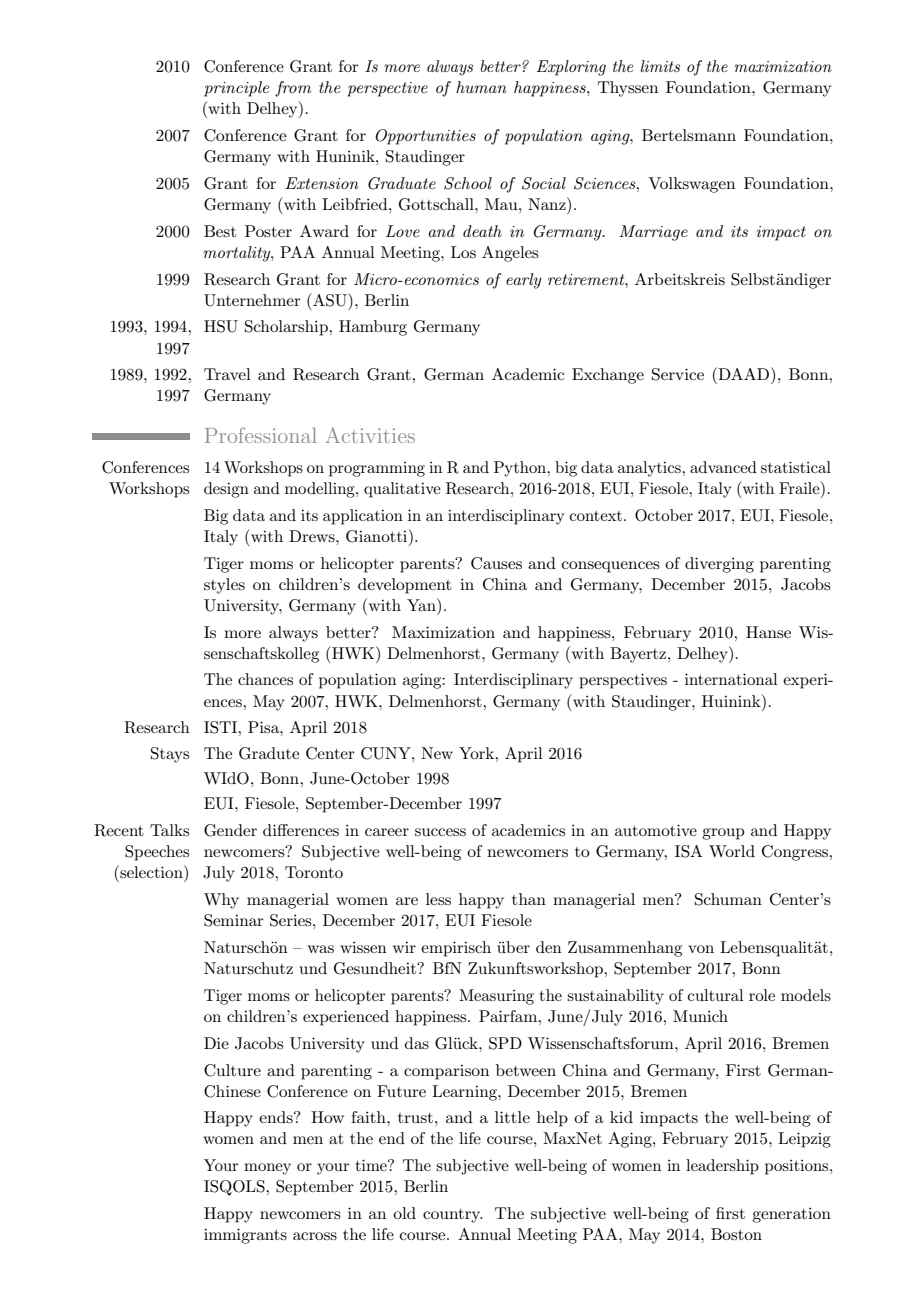  What do you see at coordinates (236, 89) in the document?
I see `principle` at bounding box center [236, 89].
